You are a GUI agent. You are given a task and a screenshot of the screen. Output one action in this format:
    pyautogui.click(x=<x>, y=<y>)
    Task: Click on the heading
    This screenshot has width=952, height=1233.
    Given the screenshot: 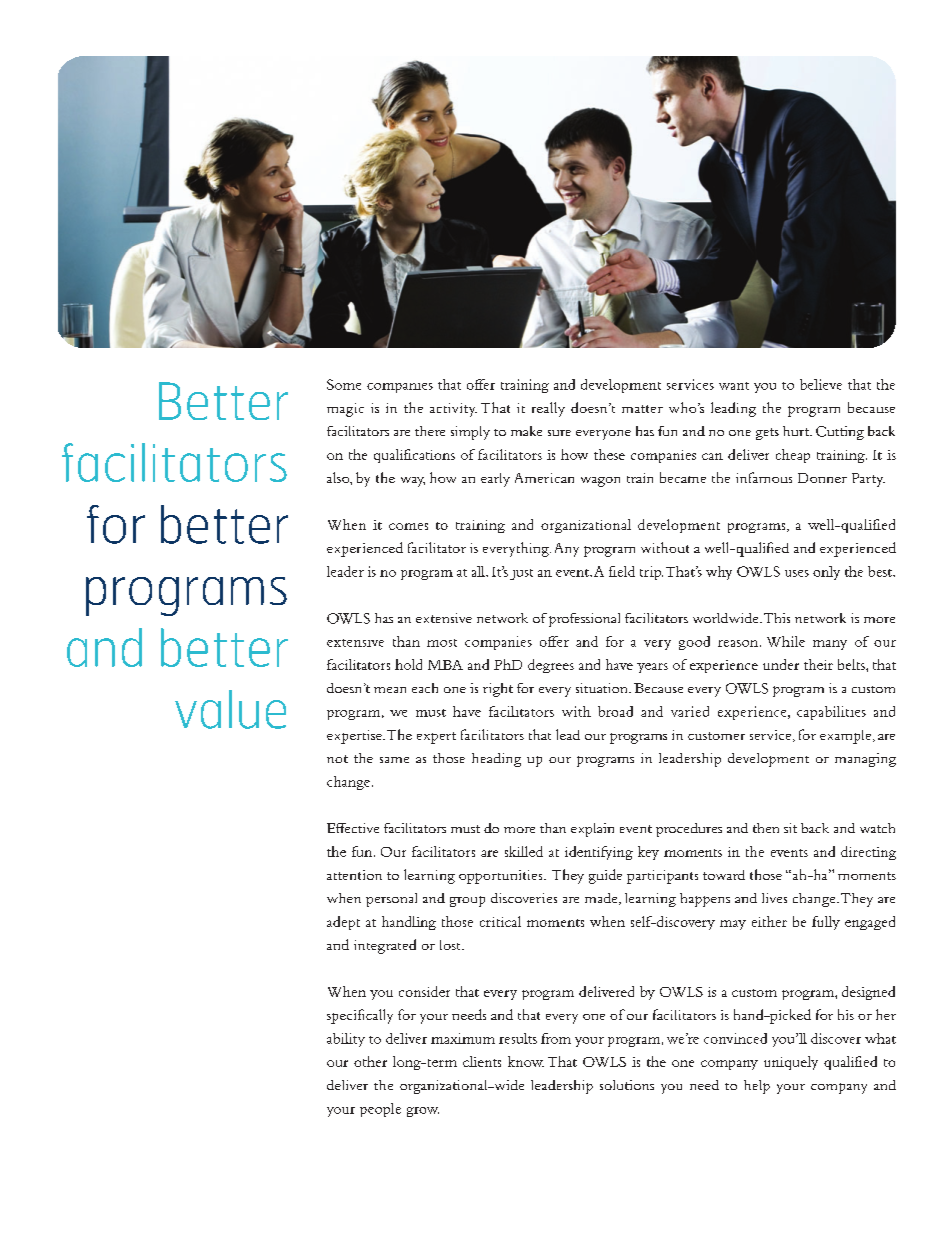 What is the action you would take?
    pyautogui.click(x=496, y=760)
